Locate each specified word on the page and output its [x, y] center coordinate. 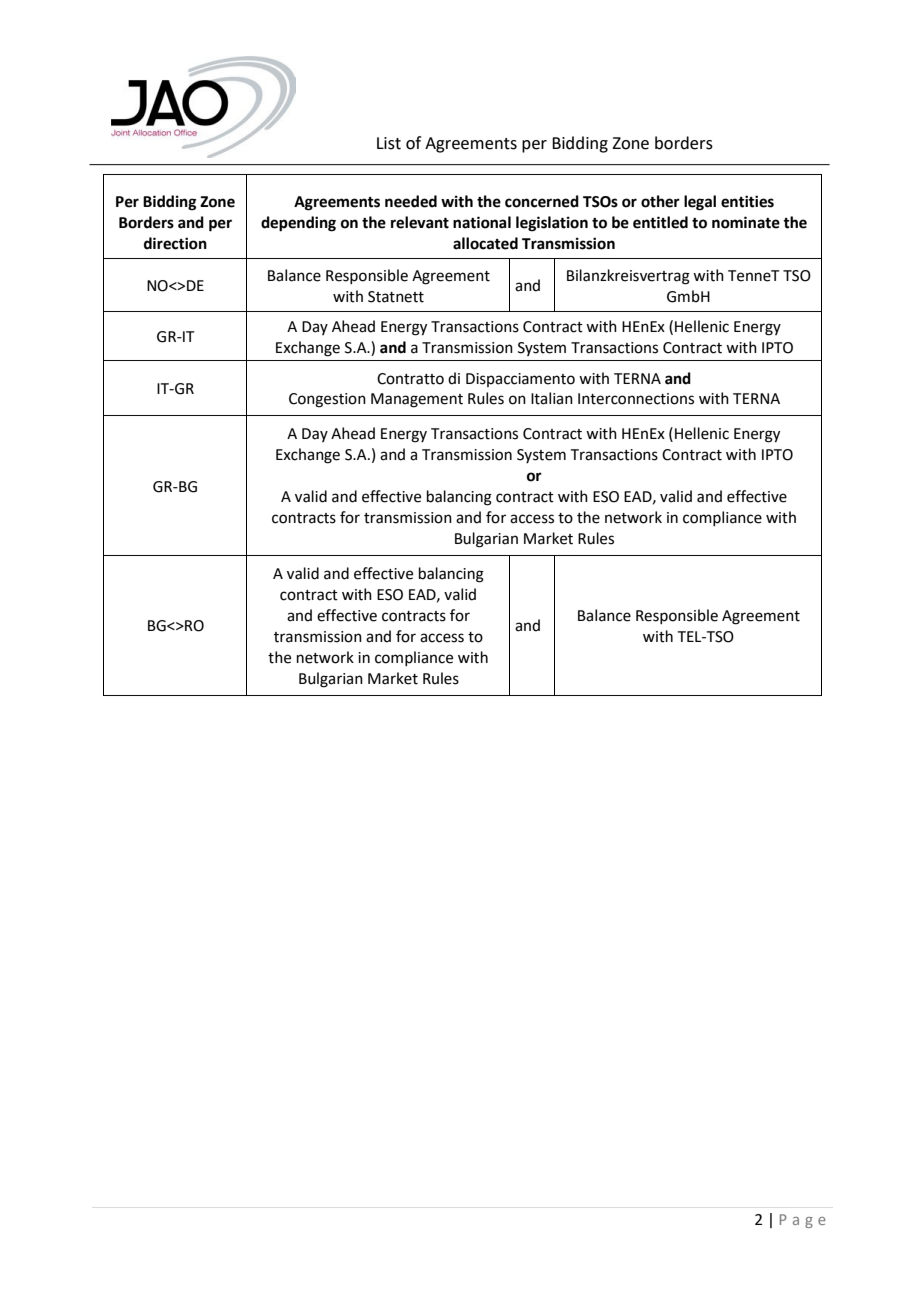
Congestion [327, 400]
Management [417, 400]
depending [298, 224]
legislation [552, 224]
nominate [746, 222]
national [482, 222]
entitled [660, 222]
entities [747, 201]
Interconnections [636, 399]
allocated [485, 243]
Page [803, 1221]
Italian [552, 398]
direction [175, 243]
